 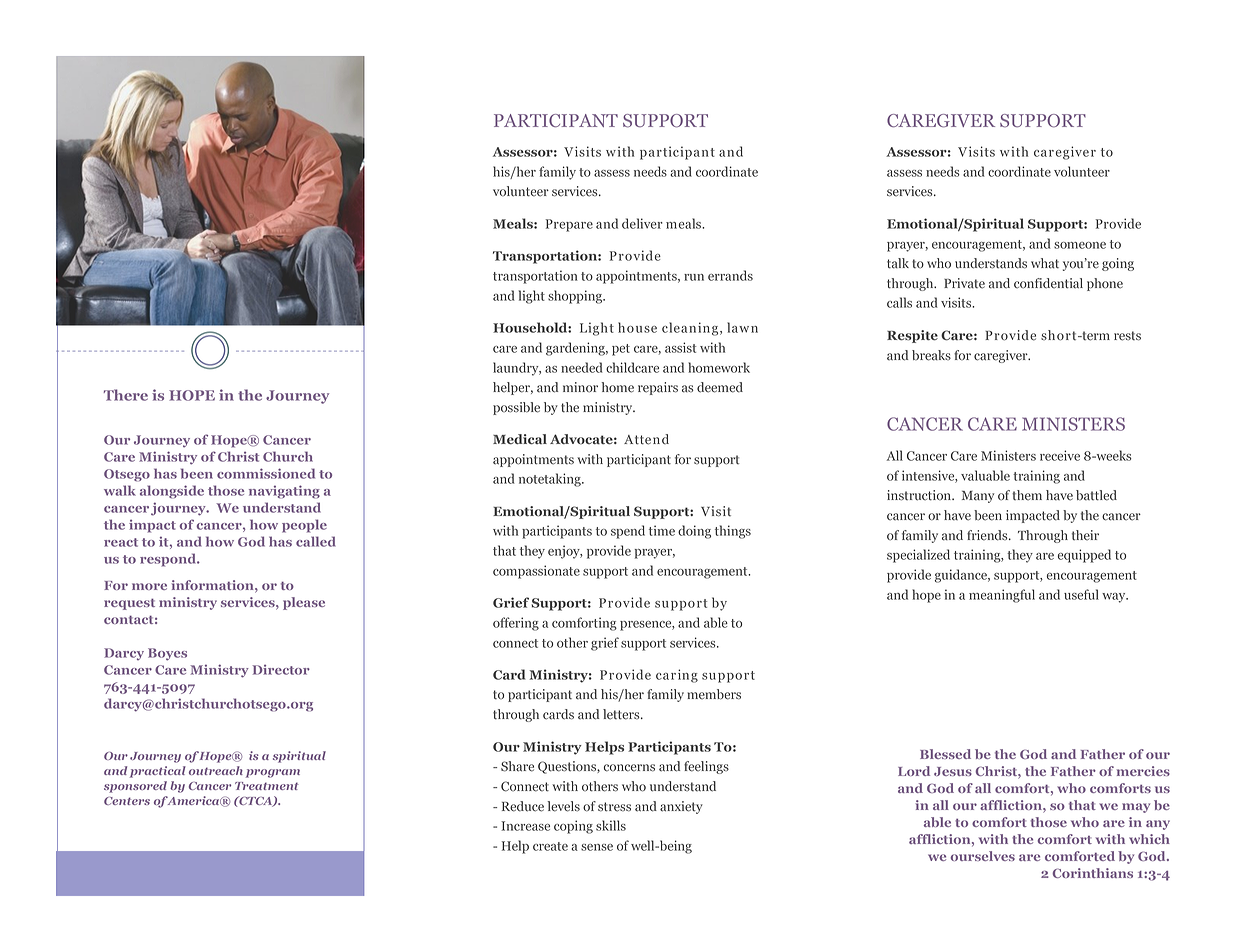 What do you see at coordinates (569, 225) in the screenshot?
I see `Prepare` at bounding box center [569, 225].
